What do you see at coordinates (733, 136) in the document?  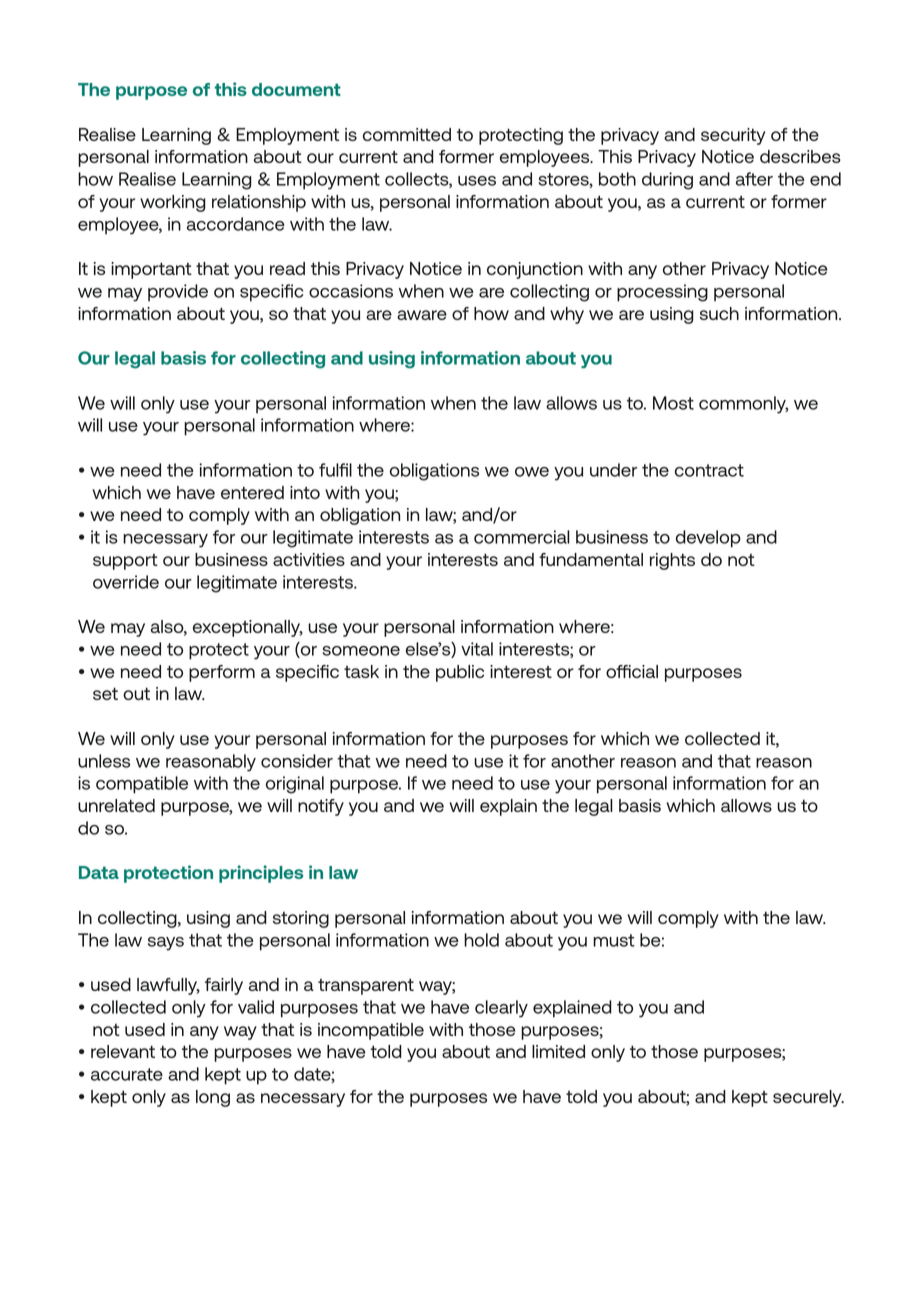 I see `security` at bounding box center [733, 136].
